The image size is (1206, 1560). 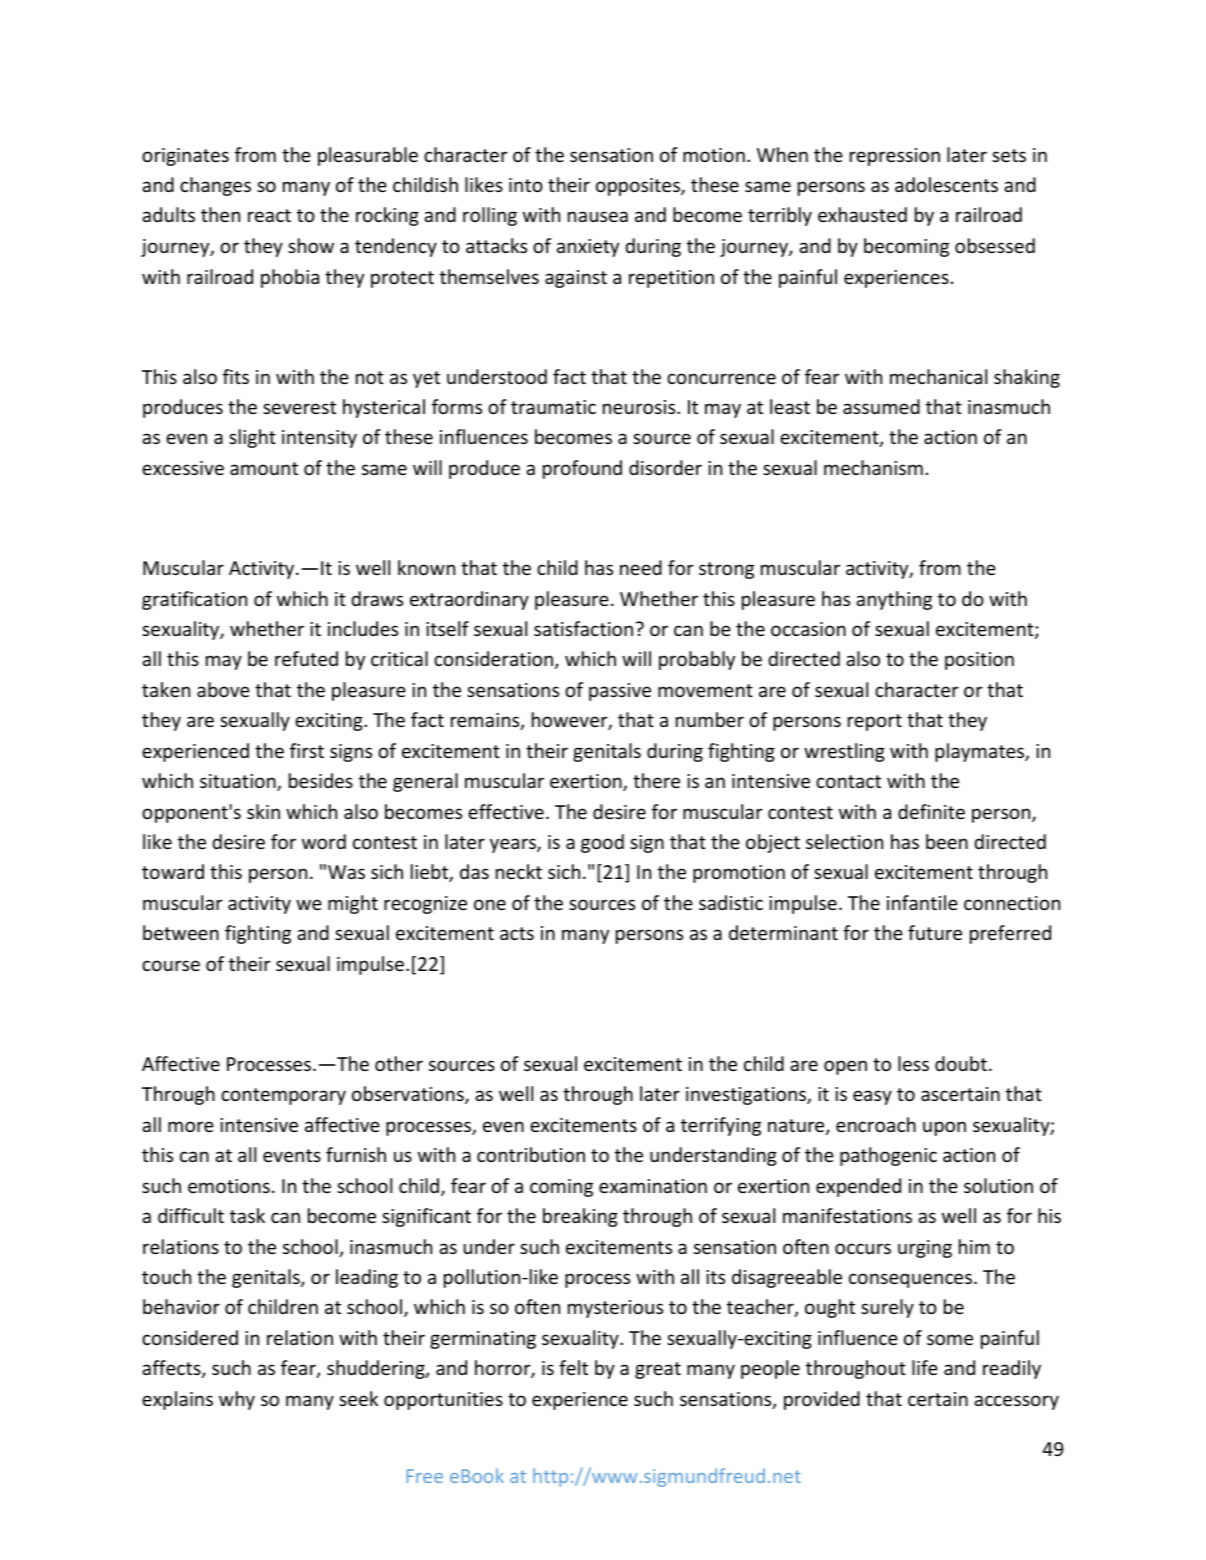 What do you see at coordinates (237, 1400) in the screenshot?
I see `why` at bounding box center [237, 1400].
